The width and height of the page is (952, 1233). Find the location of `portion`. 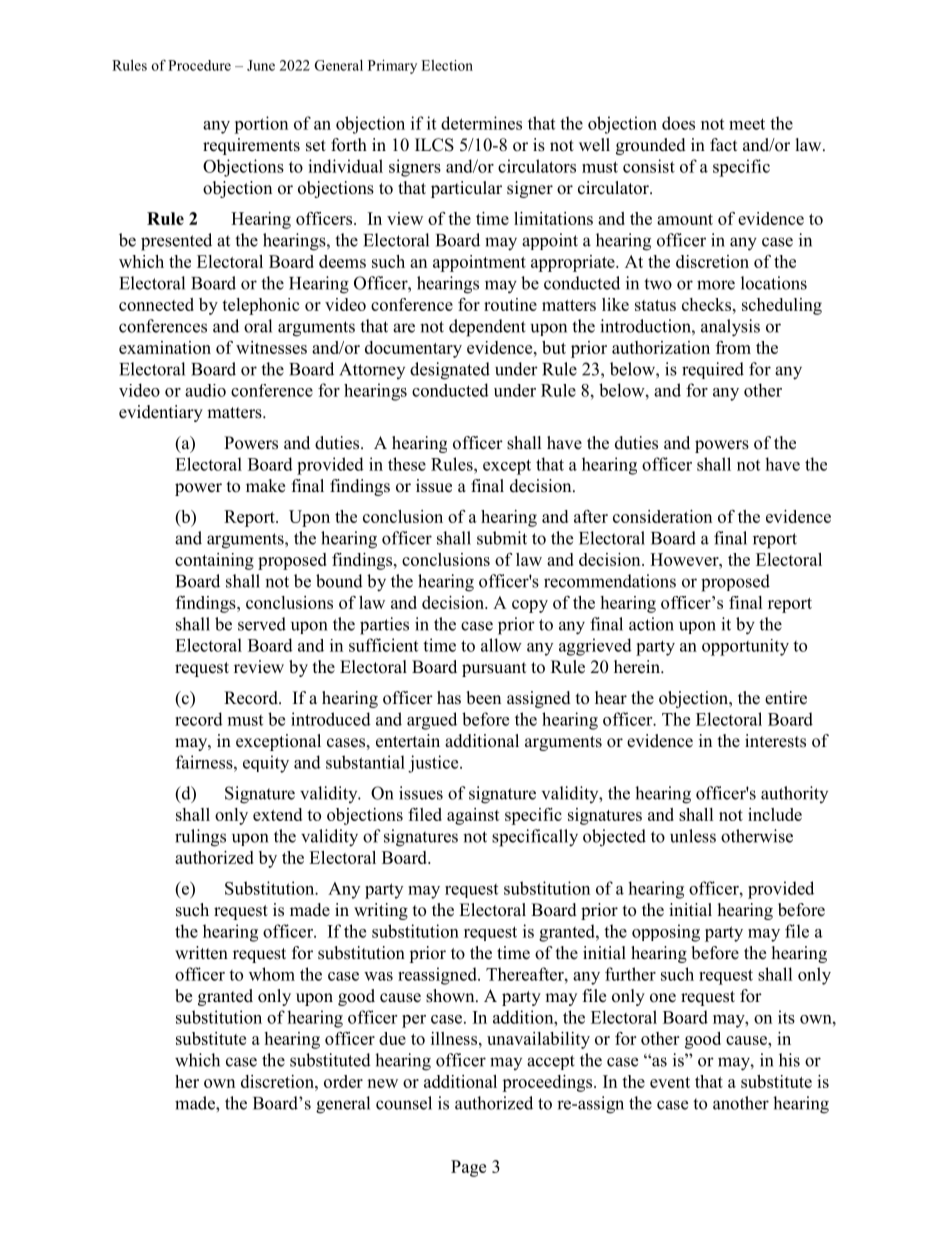

portion is located at coordinates (261, 125).
